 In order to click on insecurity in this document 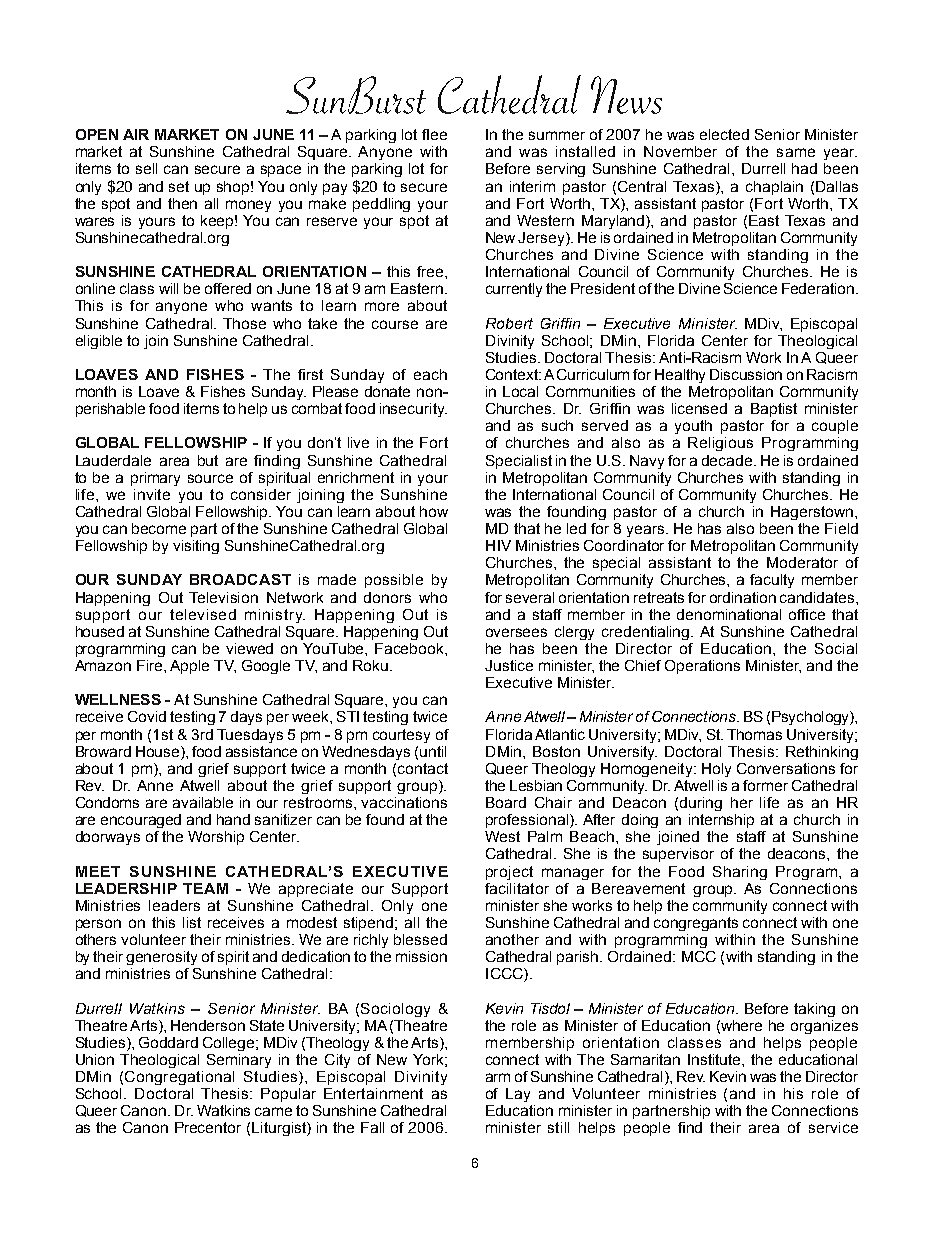, I will do `click(413, 410)`.
